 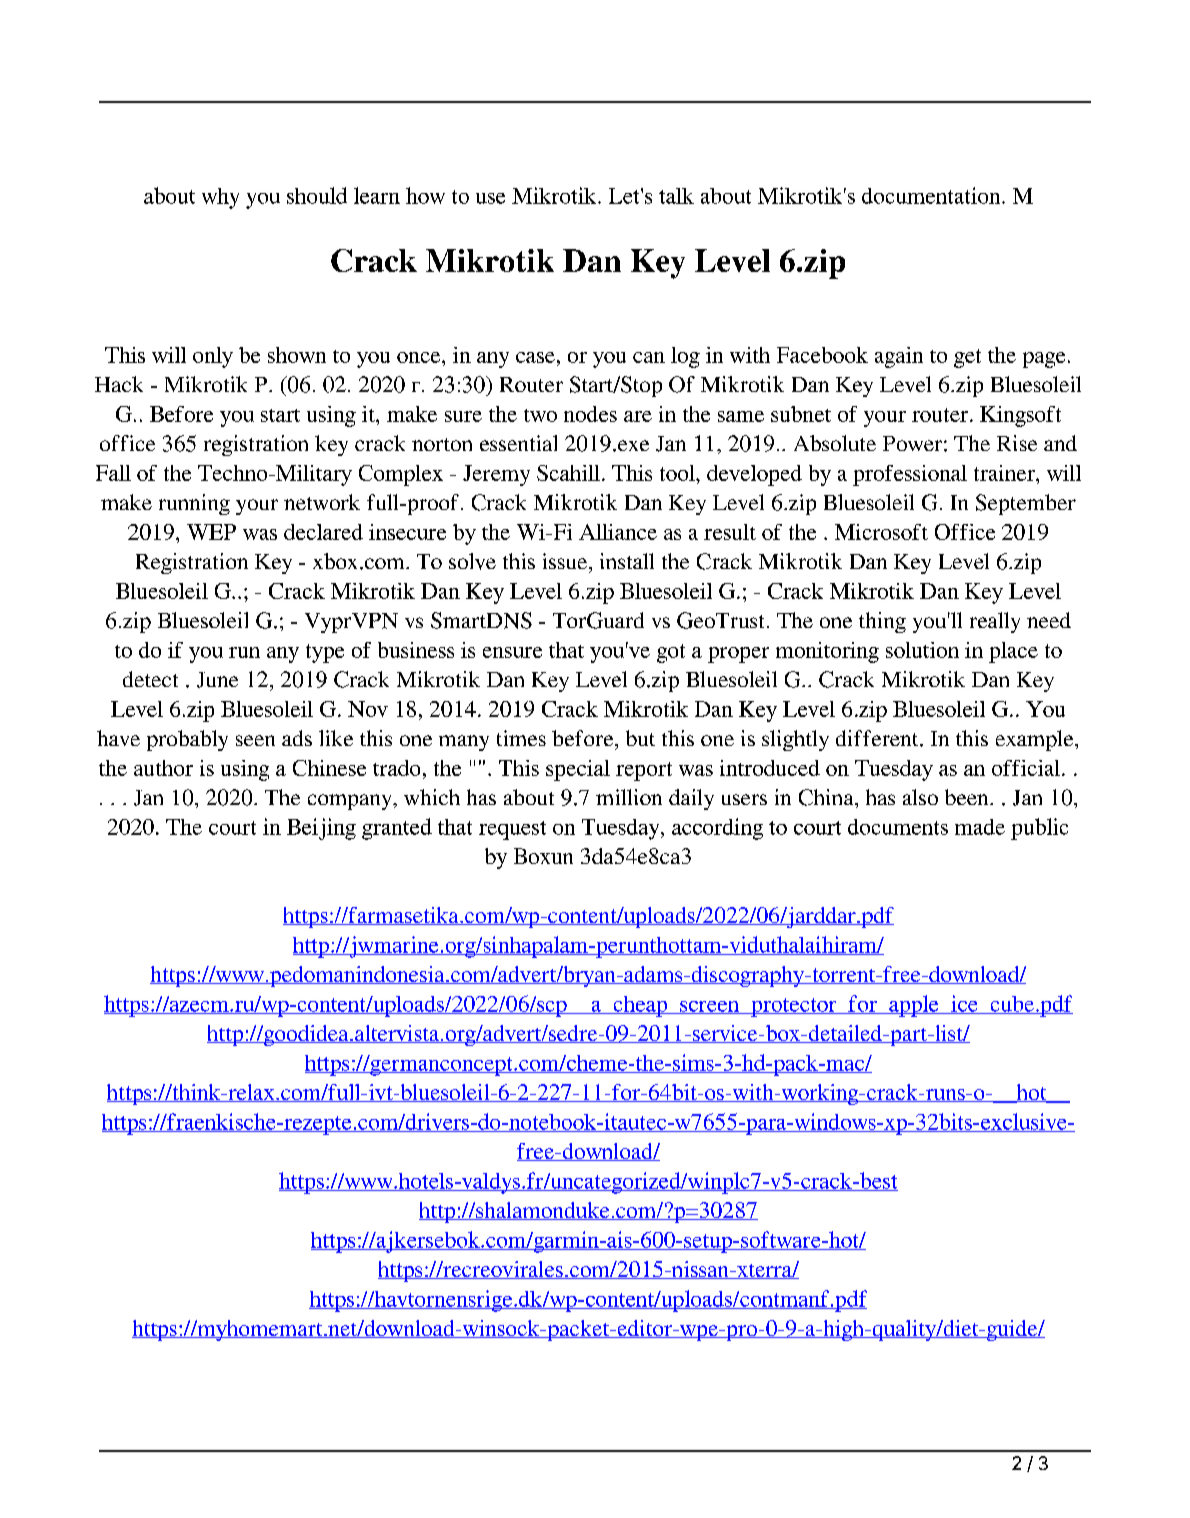 I want to click on got, so click(x=671, y=653).
